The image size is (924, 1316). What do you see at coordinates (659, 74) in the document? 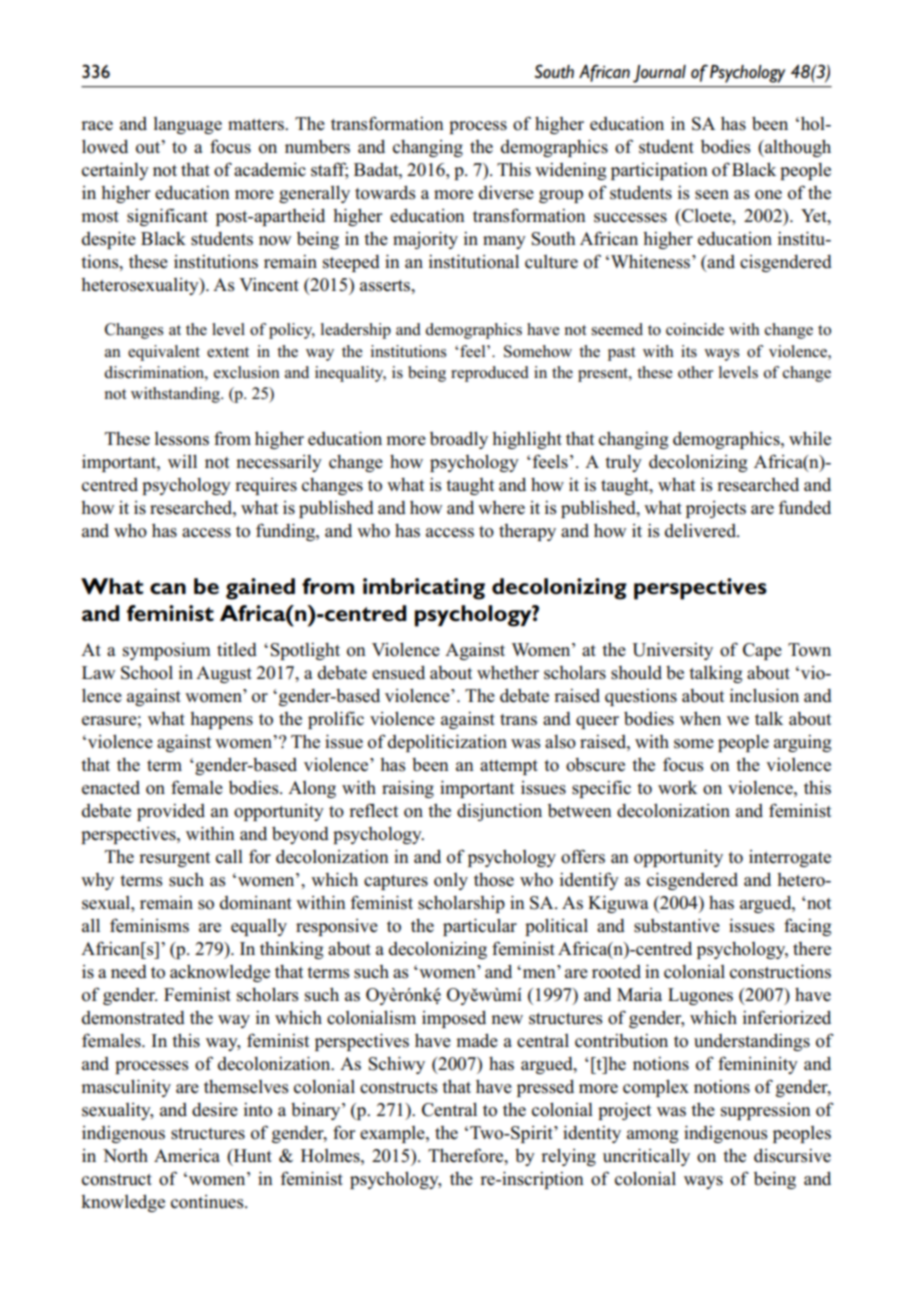
I see `Journal` at bounding box center [659, 74].
